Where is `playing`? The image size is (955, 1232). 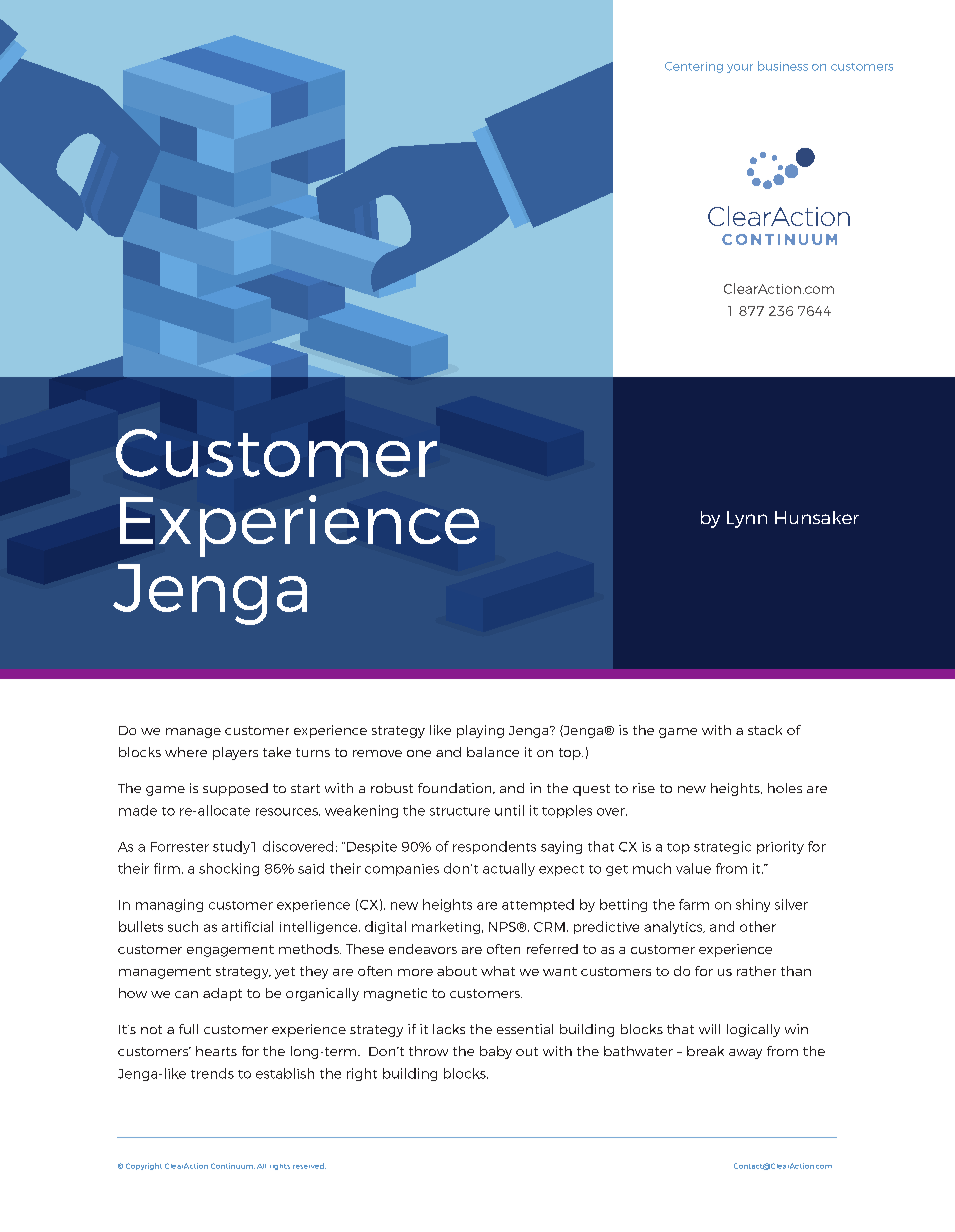 playing is located at coordinates (480, 731).
